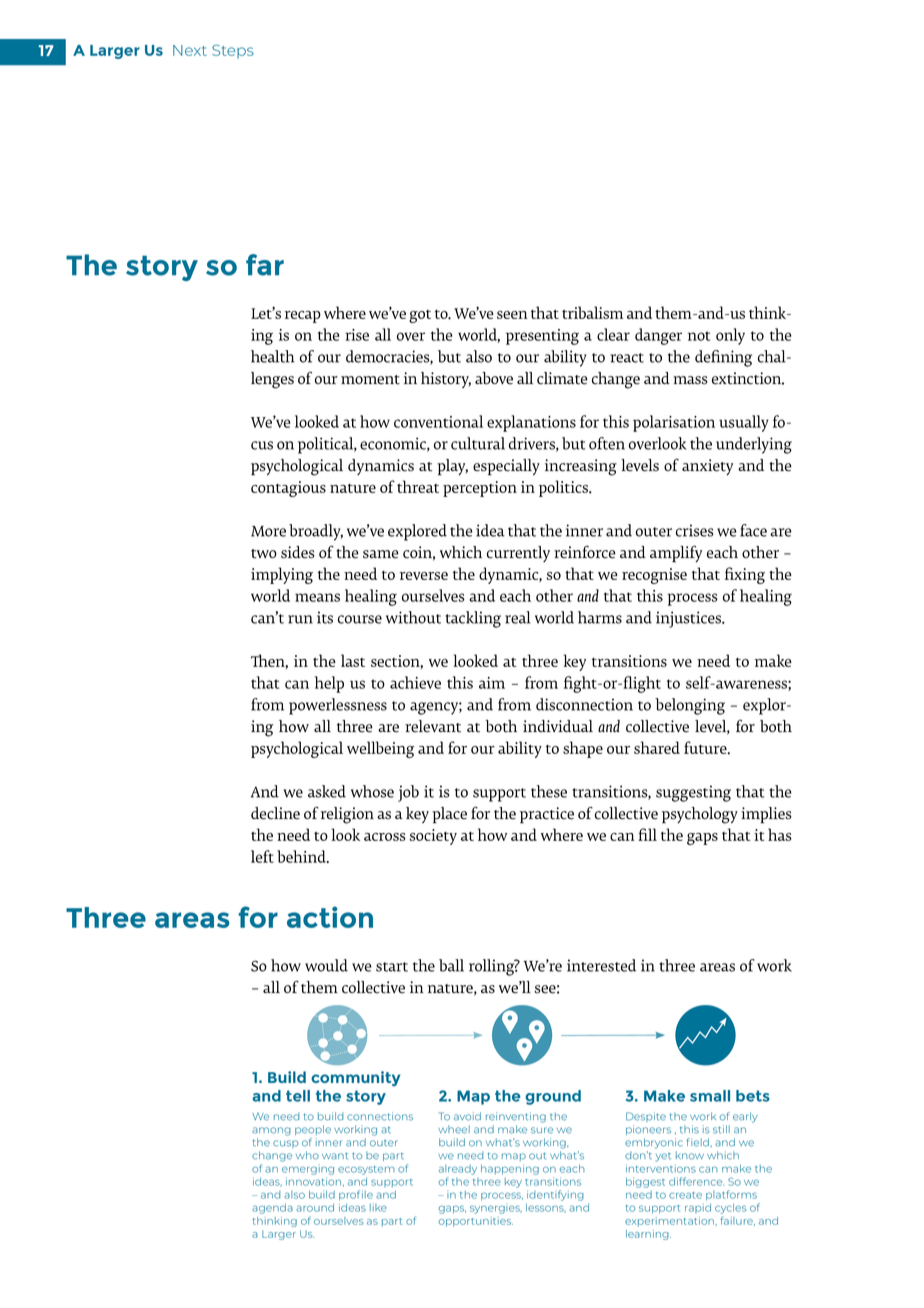 The width and height of the screenshot is (924, 1308). I want to click on Steps, so click(233, 52).
